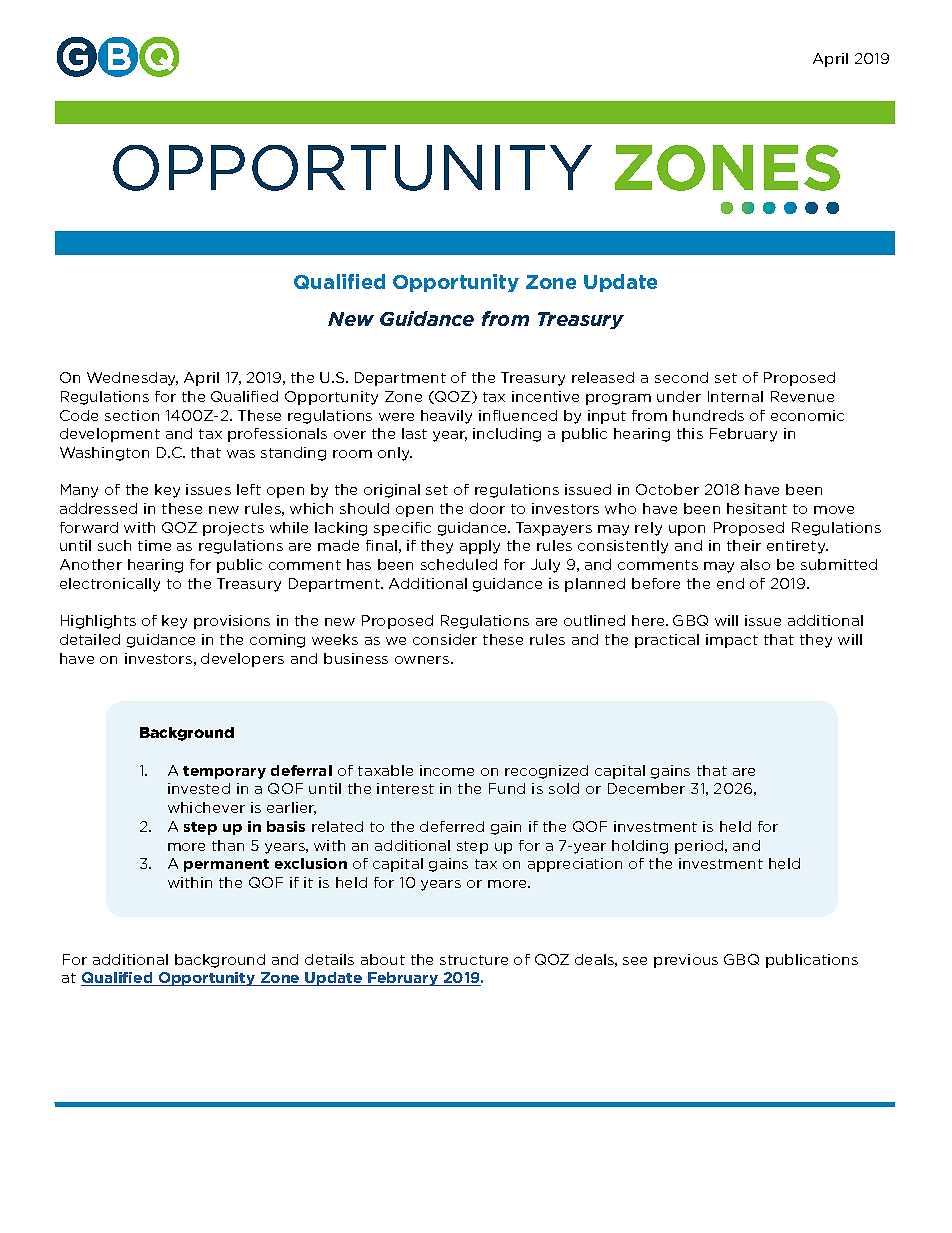  Describe the element at coordinates (446, 417) in the page. I see `heavily` at that location.
